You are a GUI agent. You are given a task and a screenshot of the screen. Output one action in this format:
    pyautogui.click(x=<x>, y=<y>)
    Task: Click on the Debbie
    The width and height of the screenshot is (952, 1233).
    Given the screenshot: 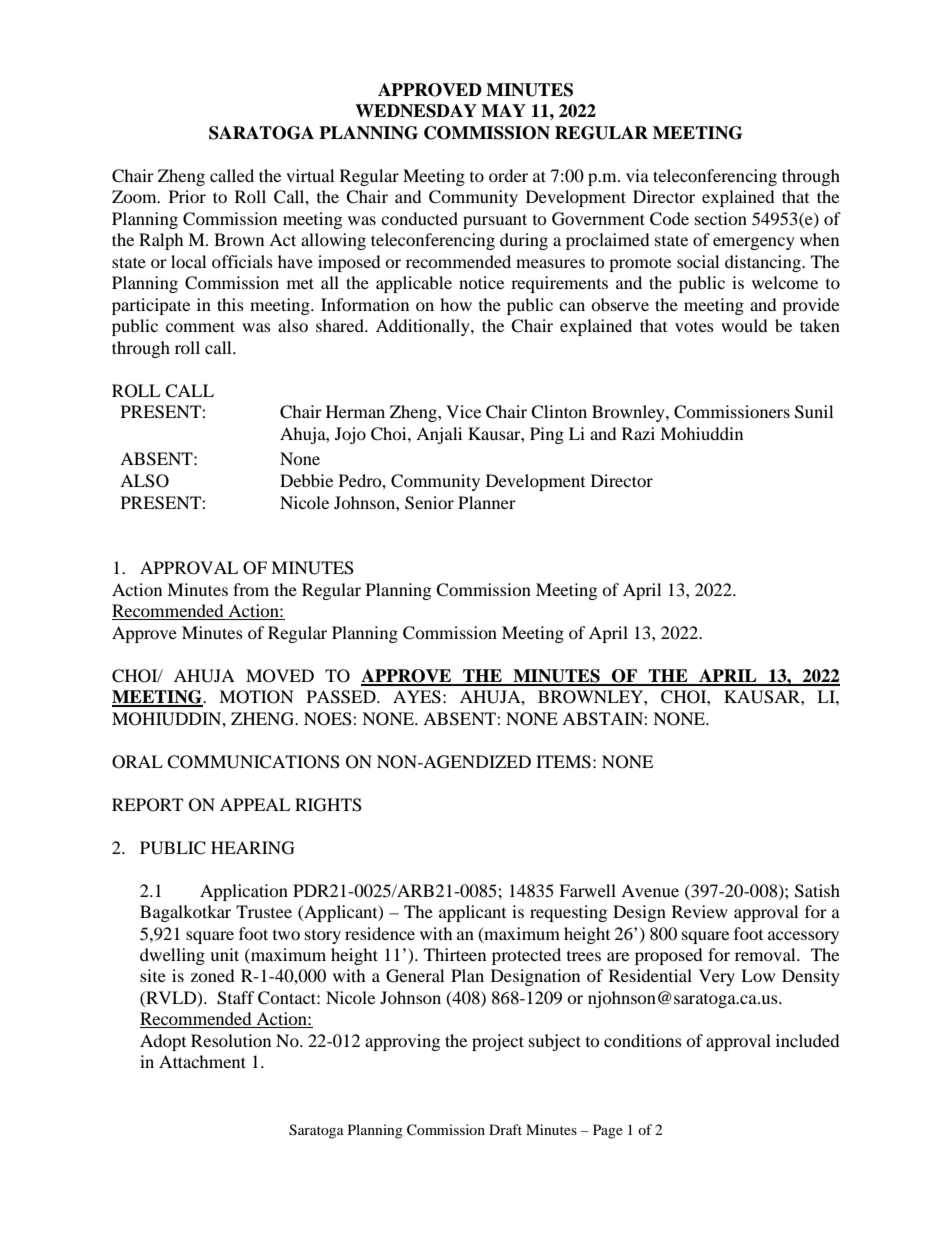 What is the action you would take?
    pyautogui.click(x=306, y=480)
